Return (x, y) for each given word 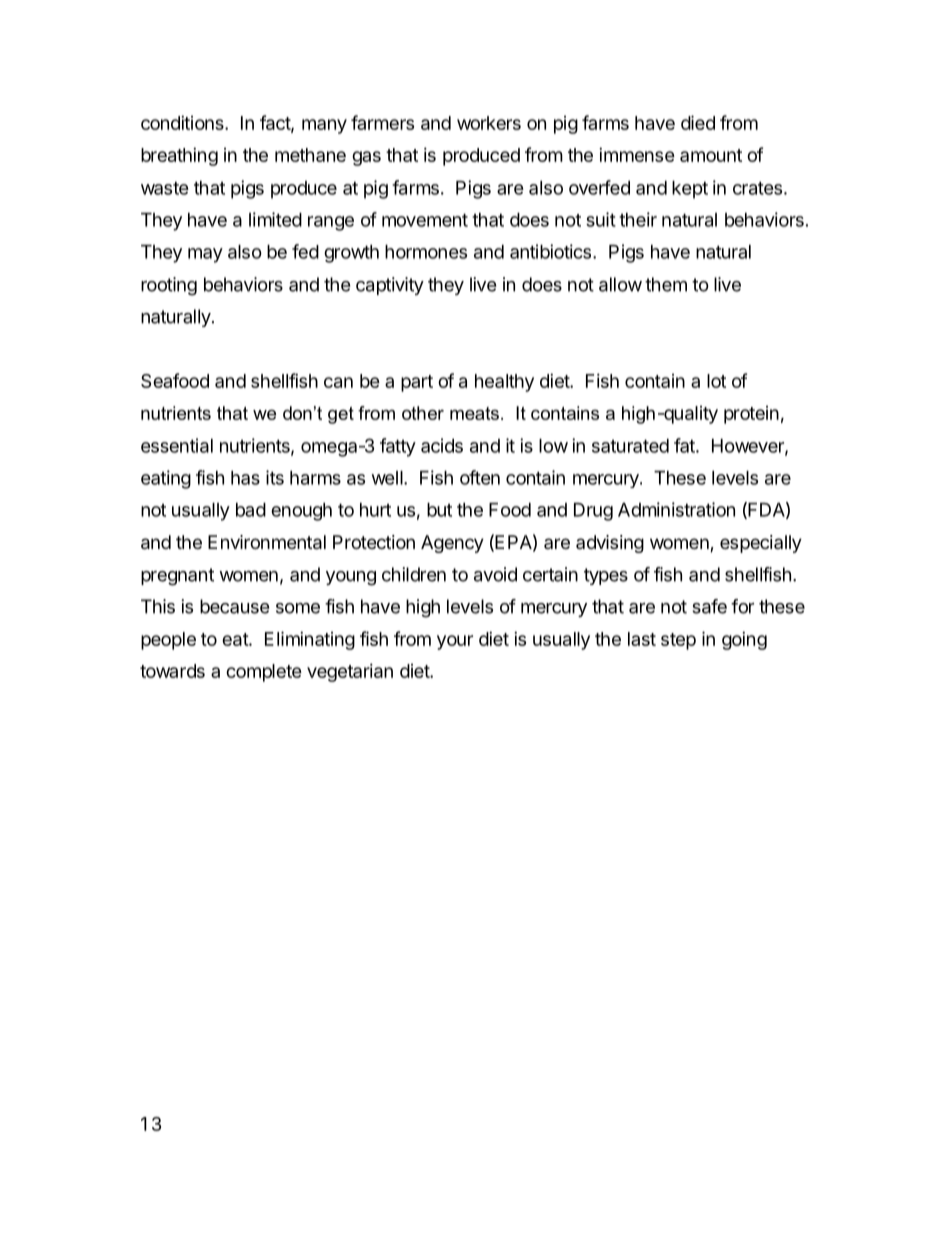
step (678, 641)
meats (474, 413)
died (698, 122)
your (455, 642)
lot (716, 381)
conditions (183, 122)
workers (489, 123)
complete (264, 673)
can (338, 382)
